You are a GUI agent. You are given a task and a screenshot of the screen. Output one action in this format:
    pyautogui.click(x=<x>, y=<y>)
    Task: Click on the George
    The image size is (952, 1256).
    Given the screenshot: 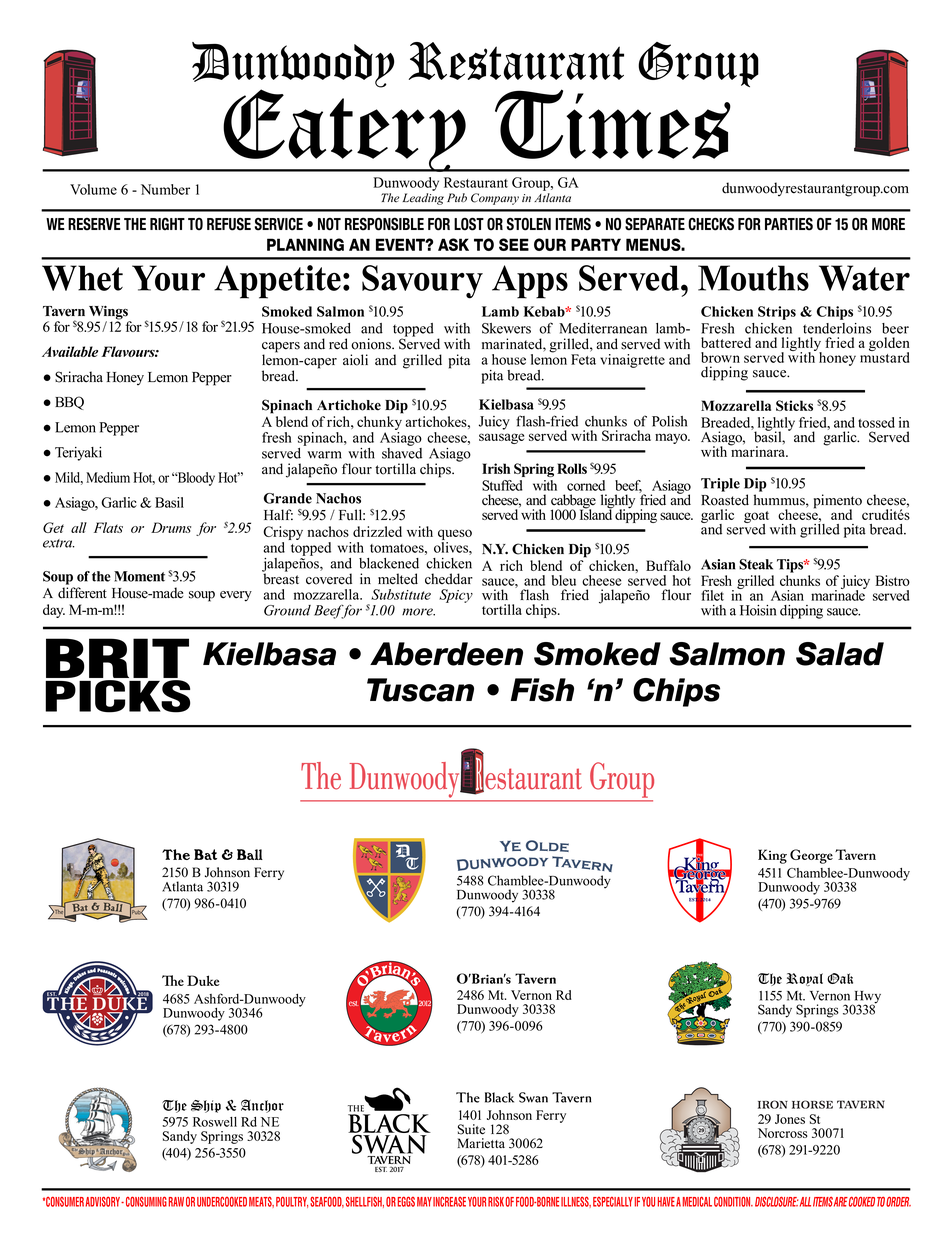 What is the action you would take?
    pyautogui.click(x=811, y=856)
